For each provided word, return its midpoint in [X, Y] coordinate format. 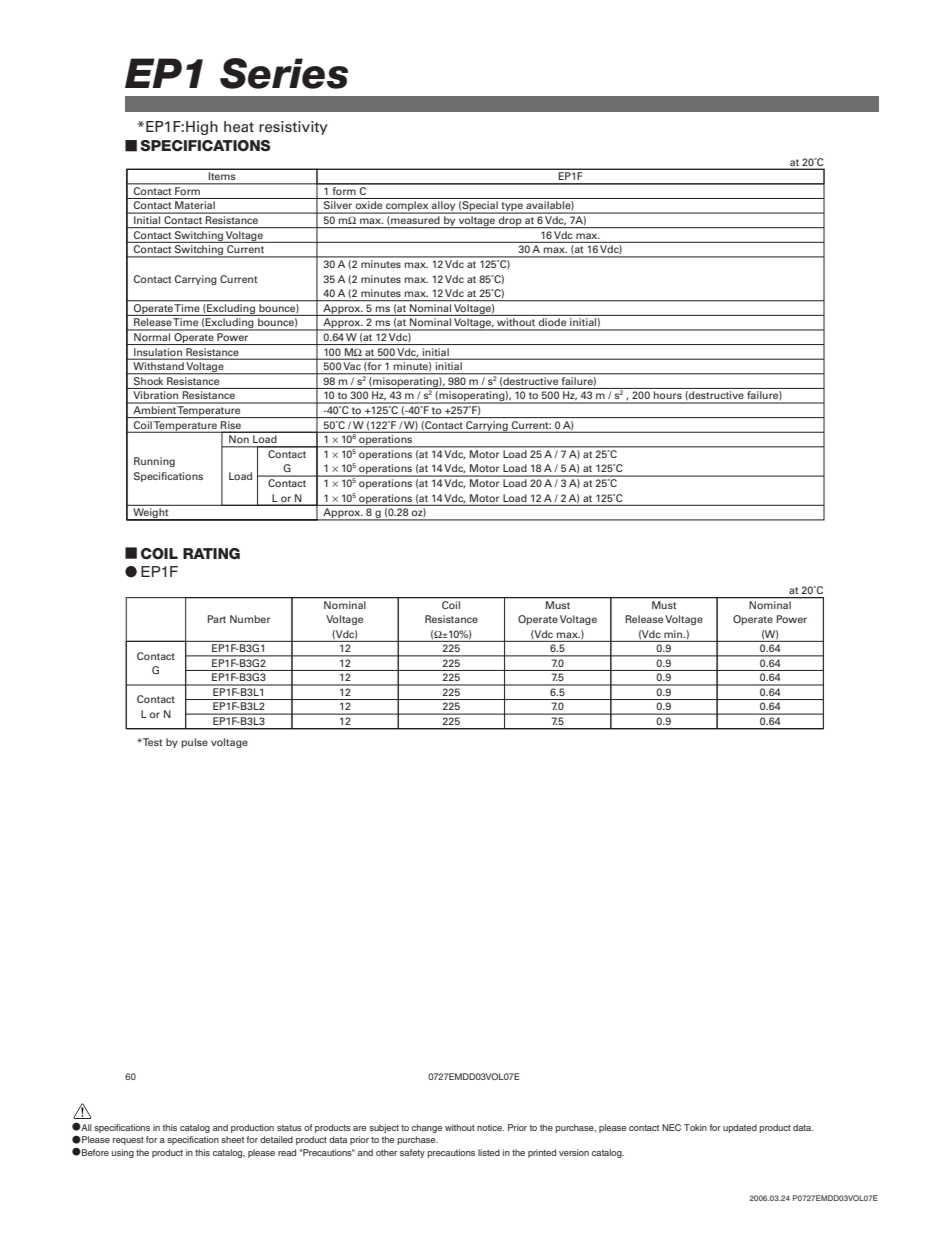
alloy [444, 207]
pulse [194, 743]
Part [217, 619]
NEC [671, 1127]
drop [510, 222]
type [512, 208]
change [427, 1128]
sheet [232, 1139]
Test [152, 742]
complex [407, 207]
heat [239, 127]
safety [412, 1153]
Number [250, 619]
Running [154, 462]
